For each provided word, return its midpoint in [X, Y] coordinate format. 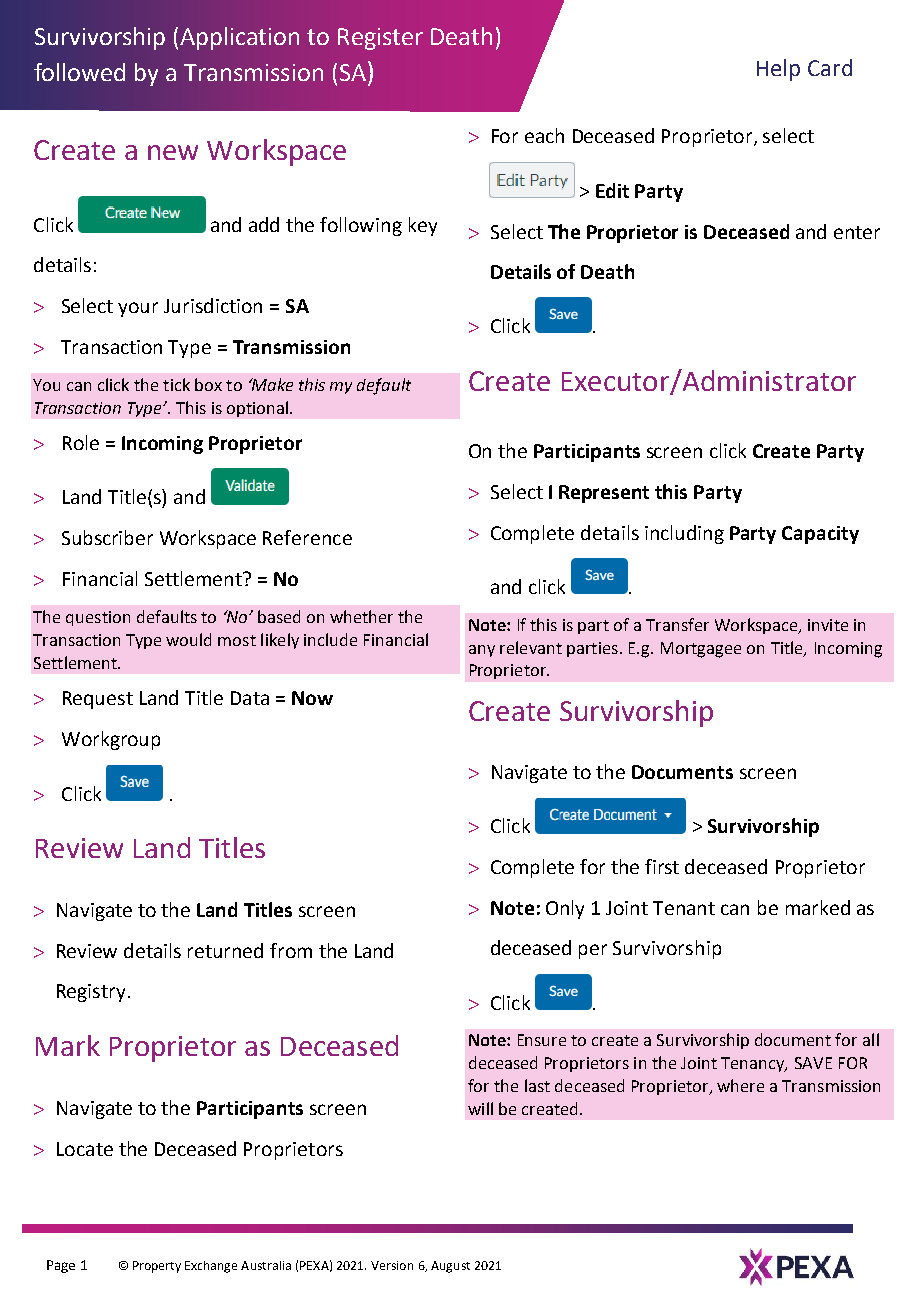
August [450, 1267]
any [482, 651]
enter [857, 232]
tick [176, 384]
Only [565, 909]
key [423, 226]
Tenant [684, 908]
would [188, 639]
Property [157, 1267]
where [740, 1085]
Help [778, 70]
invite [828, 625]
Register [380, 39]
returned [225, 950]
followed [79, 72]
